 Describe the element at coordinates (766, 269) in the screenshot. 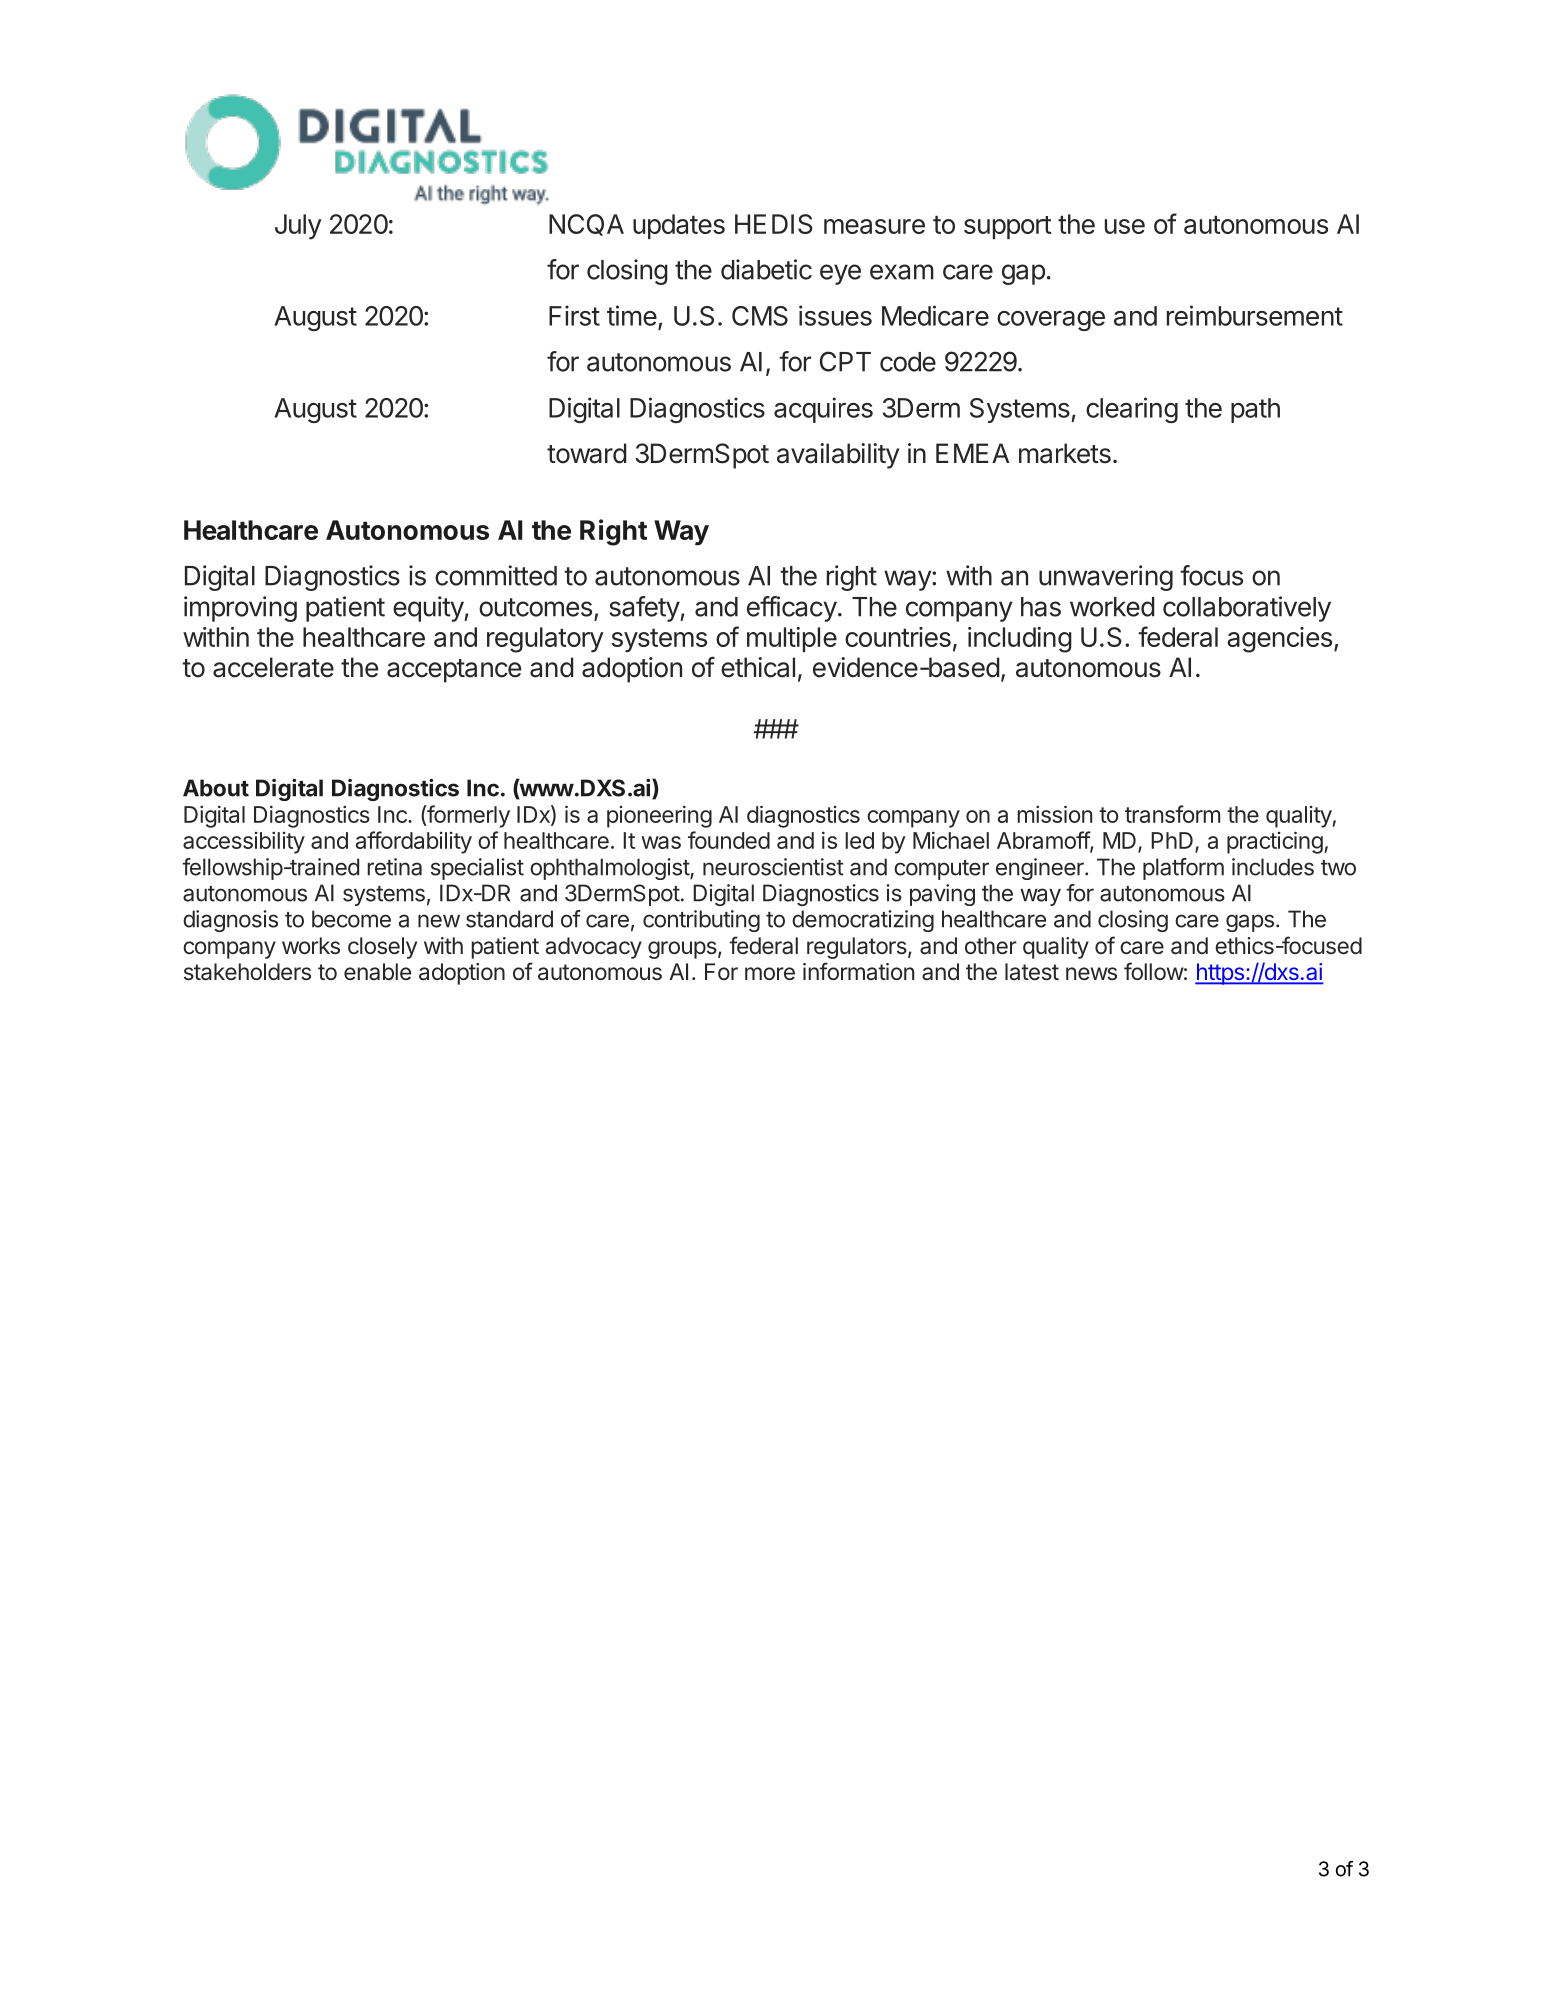

I see `diabetic` at that location.
